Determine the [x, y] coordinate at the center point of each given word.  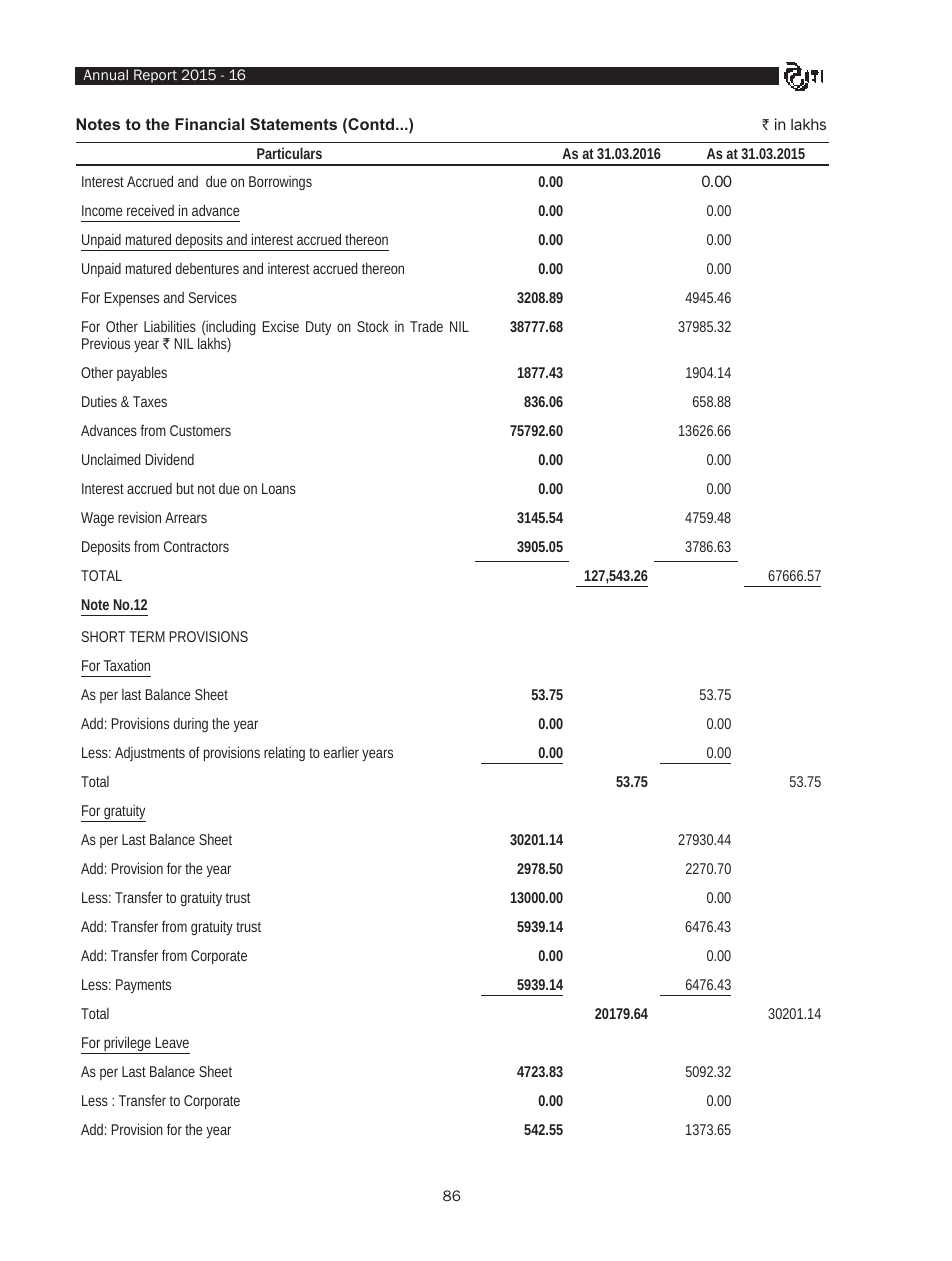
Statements [293, 124]
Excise [281, 326]
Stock [373, 326]
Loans [279, 488]
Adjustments [150, 754]
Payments [143, 986]
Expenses [132, 299]
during [191, 725]
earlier [341, 752]
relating [284, 753]
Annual [105, 74]
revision [139, 517]
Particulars [289, 153]
